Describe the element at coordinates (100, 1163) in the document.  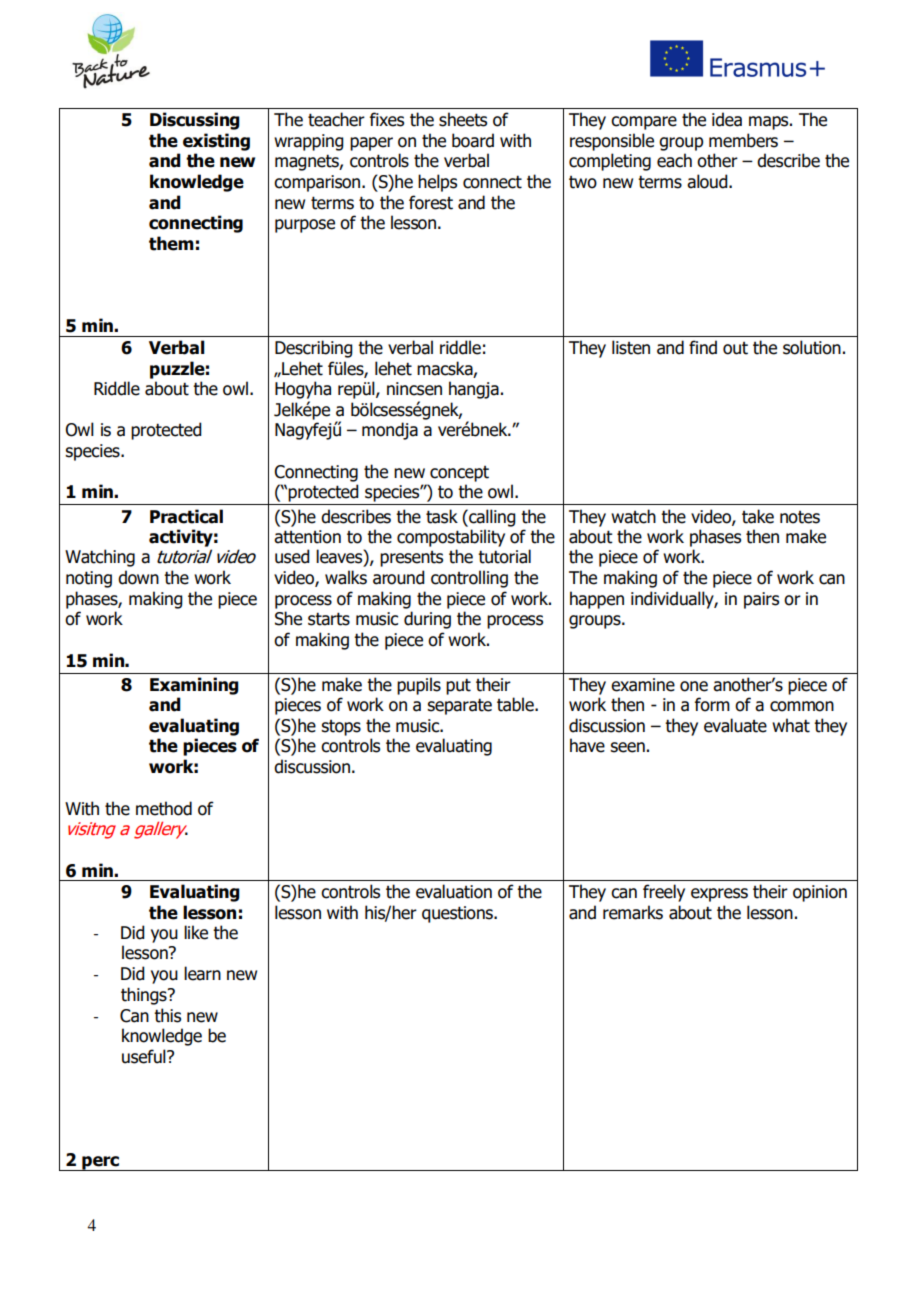
I see `perc` at that location.
